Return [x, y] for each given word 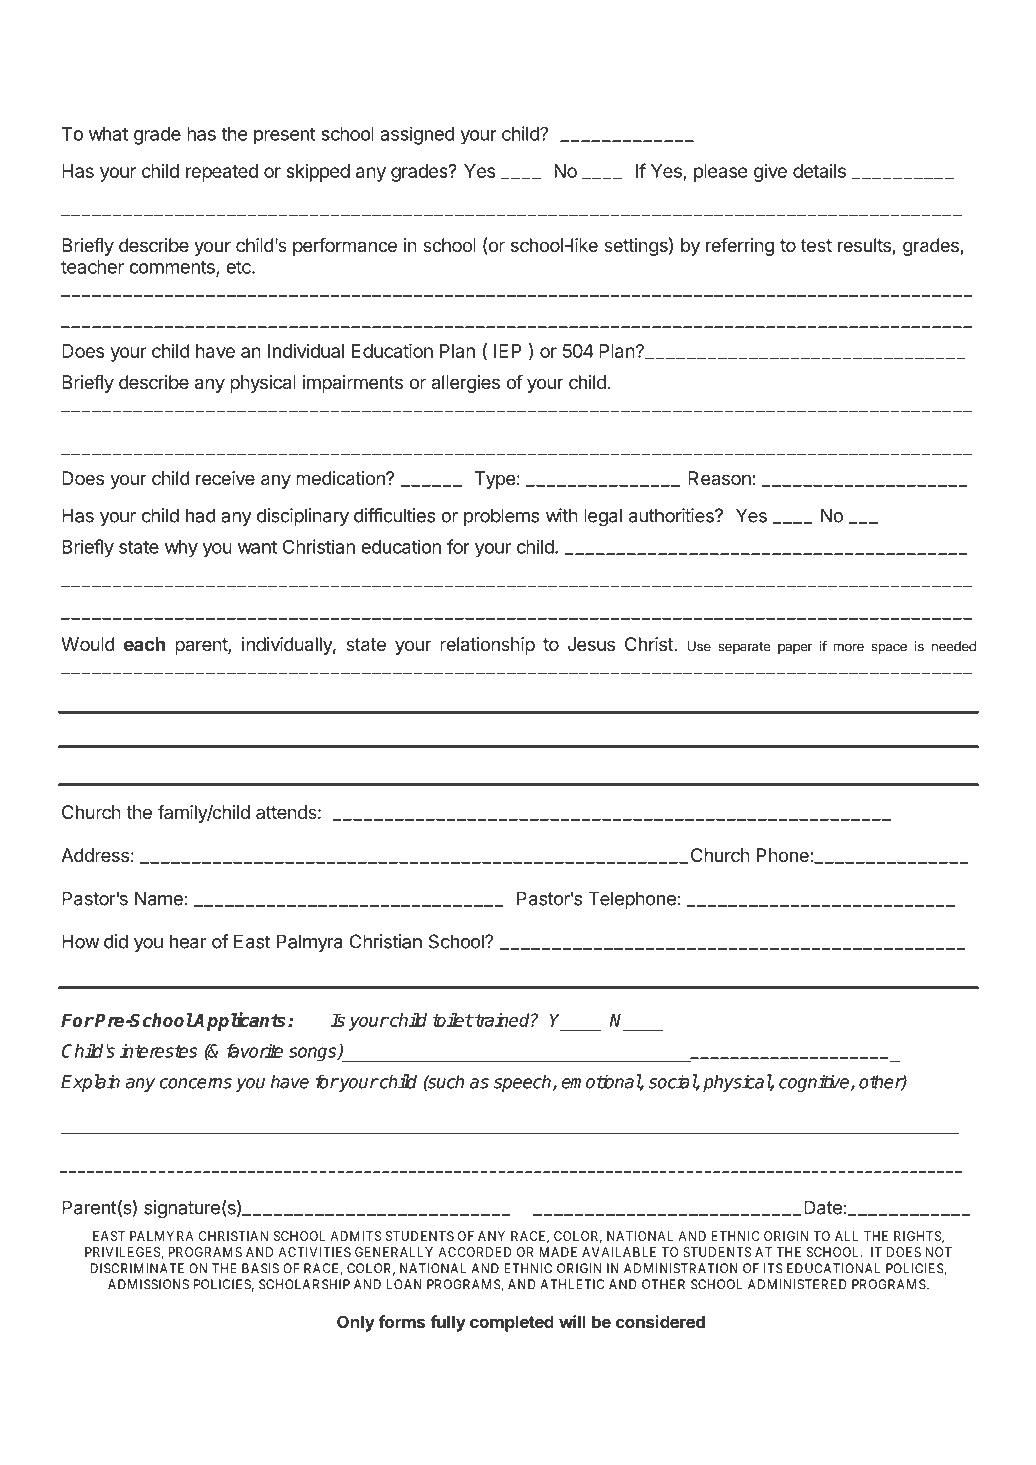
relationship [487, 646]
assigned [417, 135]
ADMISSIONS [148, 1284]
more [848, 647]
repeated [222, 173]
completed [512, 1323]
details [819, 171]
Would [88, 644]
